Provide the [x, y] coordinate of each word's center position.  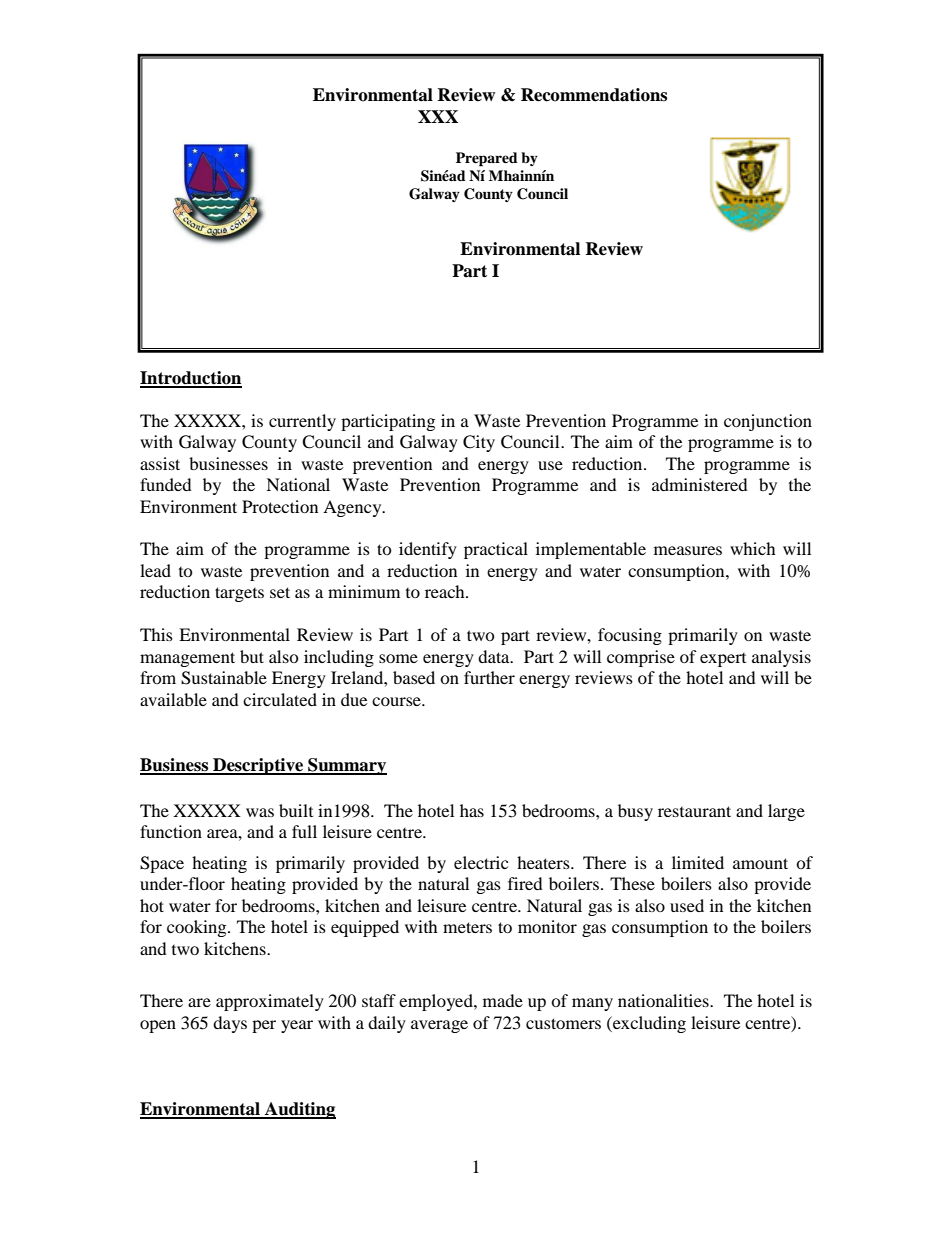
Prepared [487, 159]
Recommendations [594, 95]
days [230, 1024]
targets [239, 594]
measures [688, 550]
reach [446, 591]
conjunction [768, 422]
